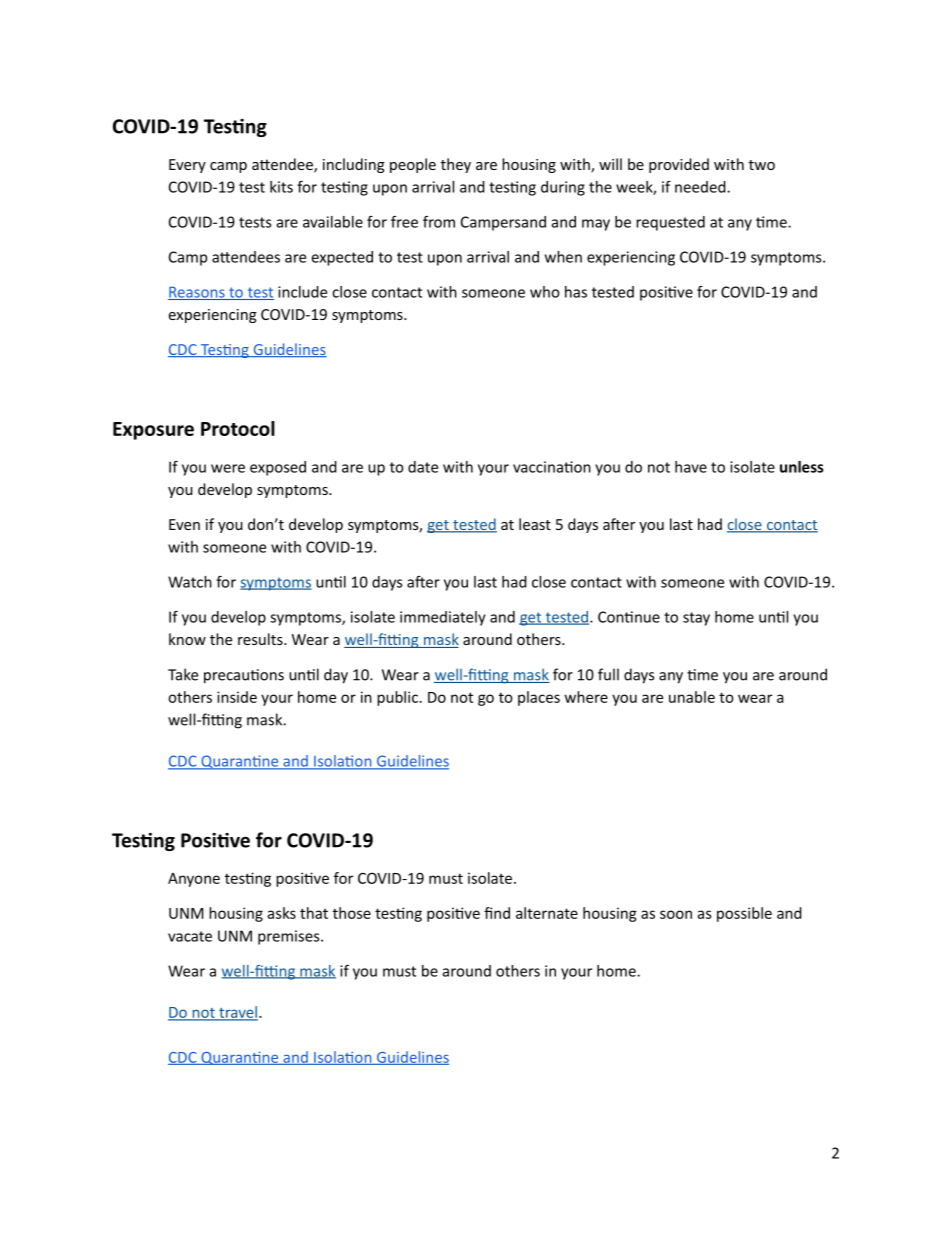 This screenshot has height=1233, width=952. I want to click on has, so click(576, 292).
